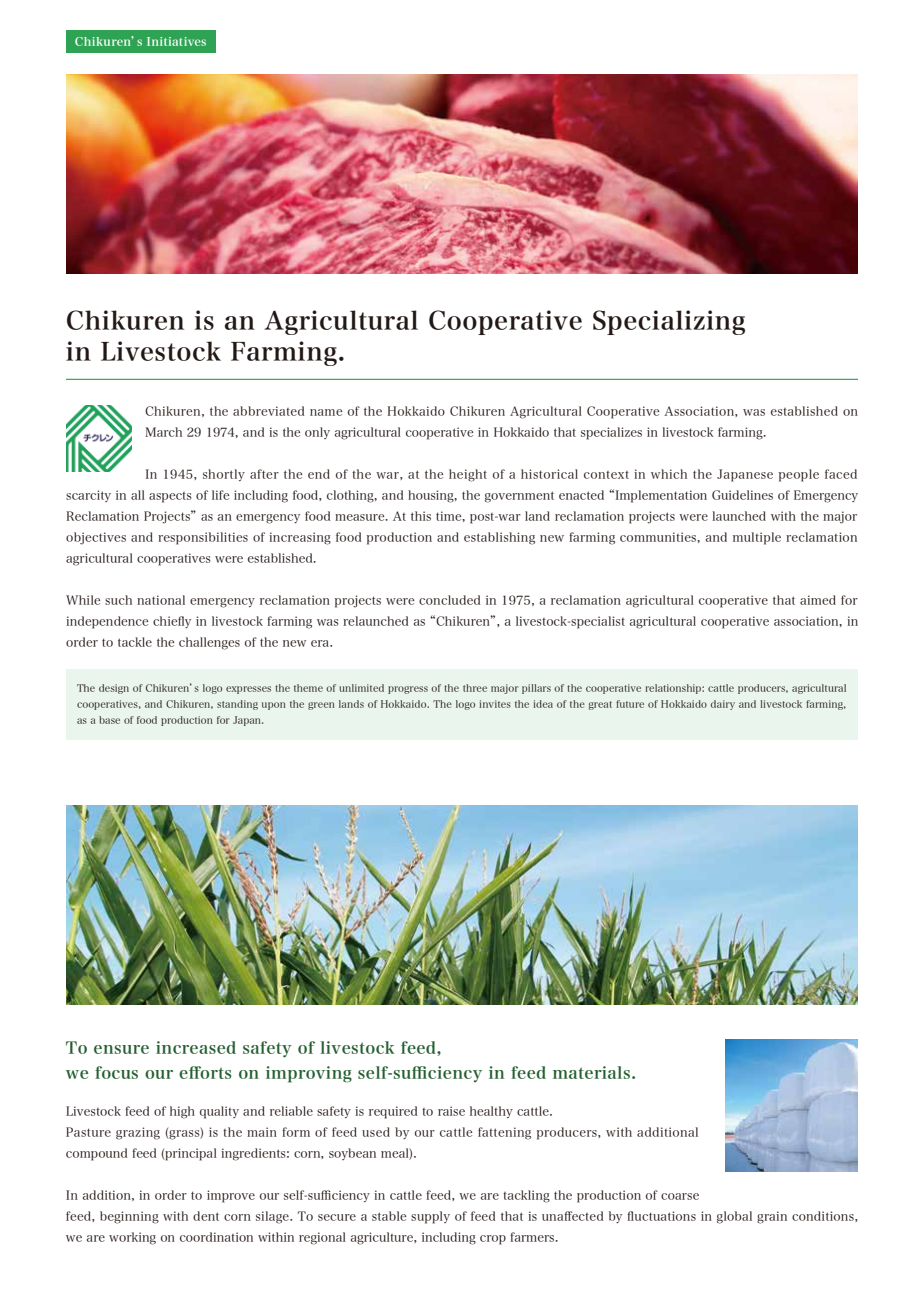 The height and width of the document is (1308, 924). What do you see at coordinates (723, 705) in the document?
I see `dairy` at bounding box center [723, 705].
